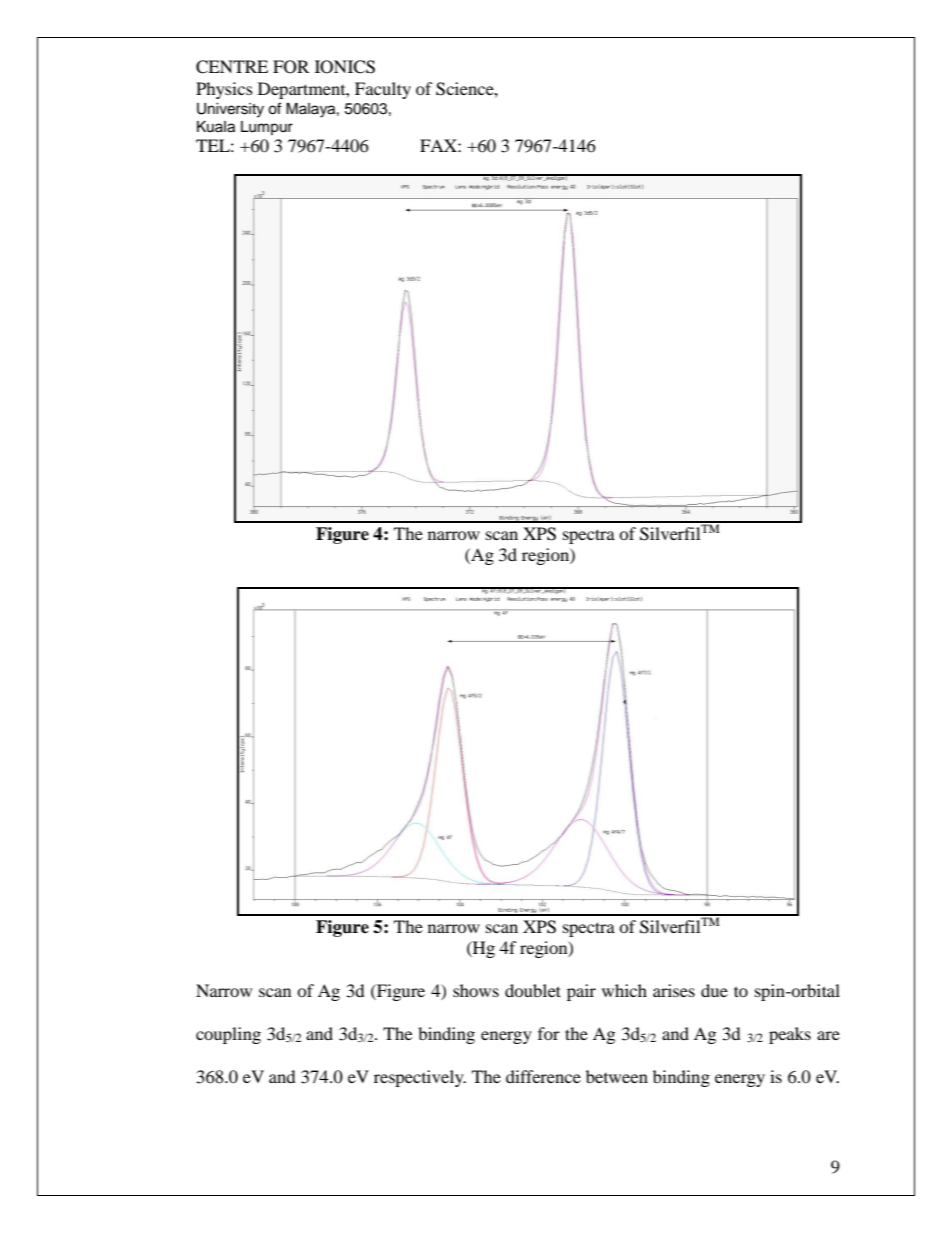 The height and width of the screenshot is (1233, 952). What do you see at coordinates (420, 1078) in the screenshot?
I see `respectively` at bounding box center [420, 1078].
